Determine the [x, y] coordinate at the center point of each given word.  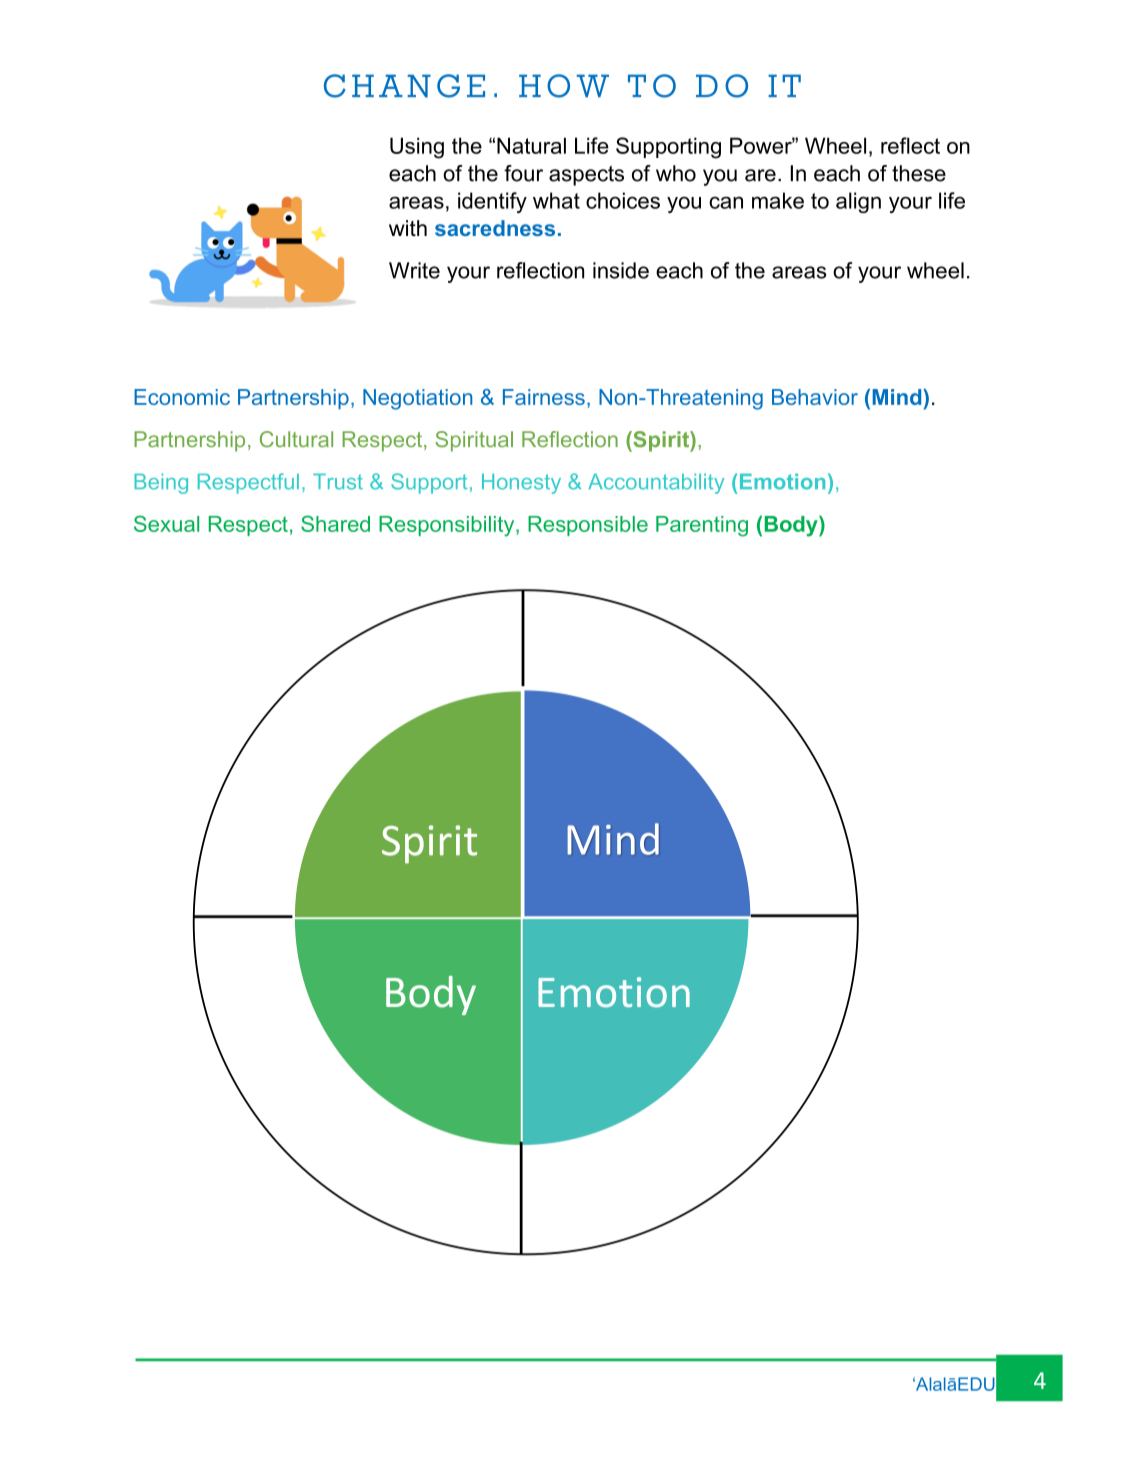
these [919, 173]
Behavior [815, 397]
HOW [564, 86]
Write [414, 270]
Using [417, 148]
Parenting [702, 526]
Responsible [588, 526]
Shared [335, 523]
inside [621, 270]
